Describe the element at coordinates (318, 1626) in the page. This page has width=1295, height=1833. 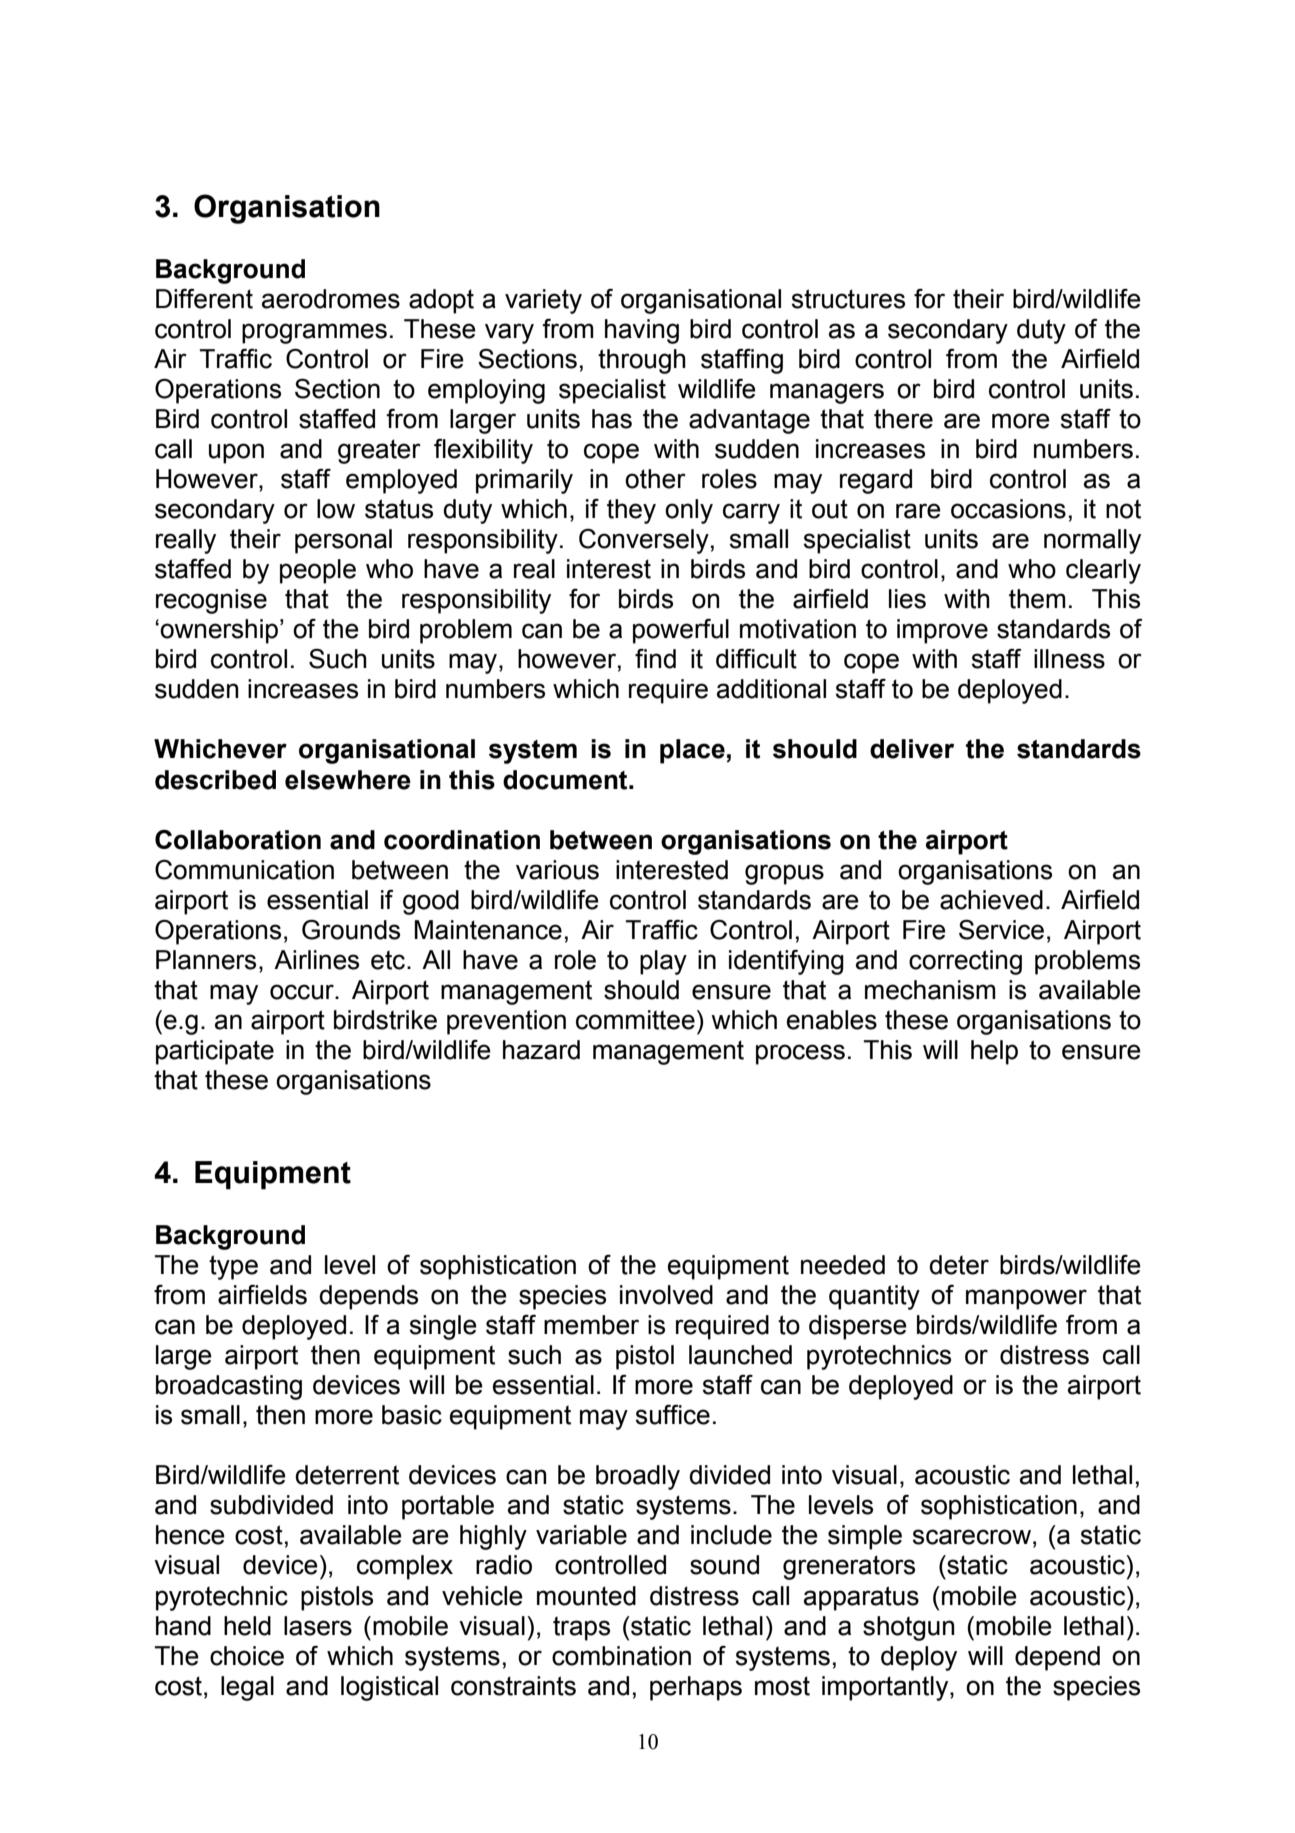
I see `lasers` at that location.
